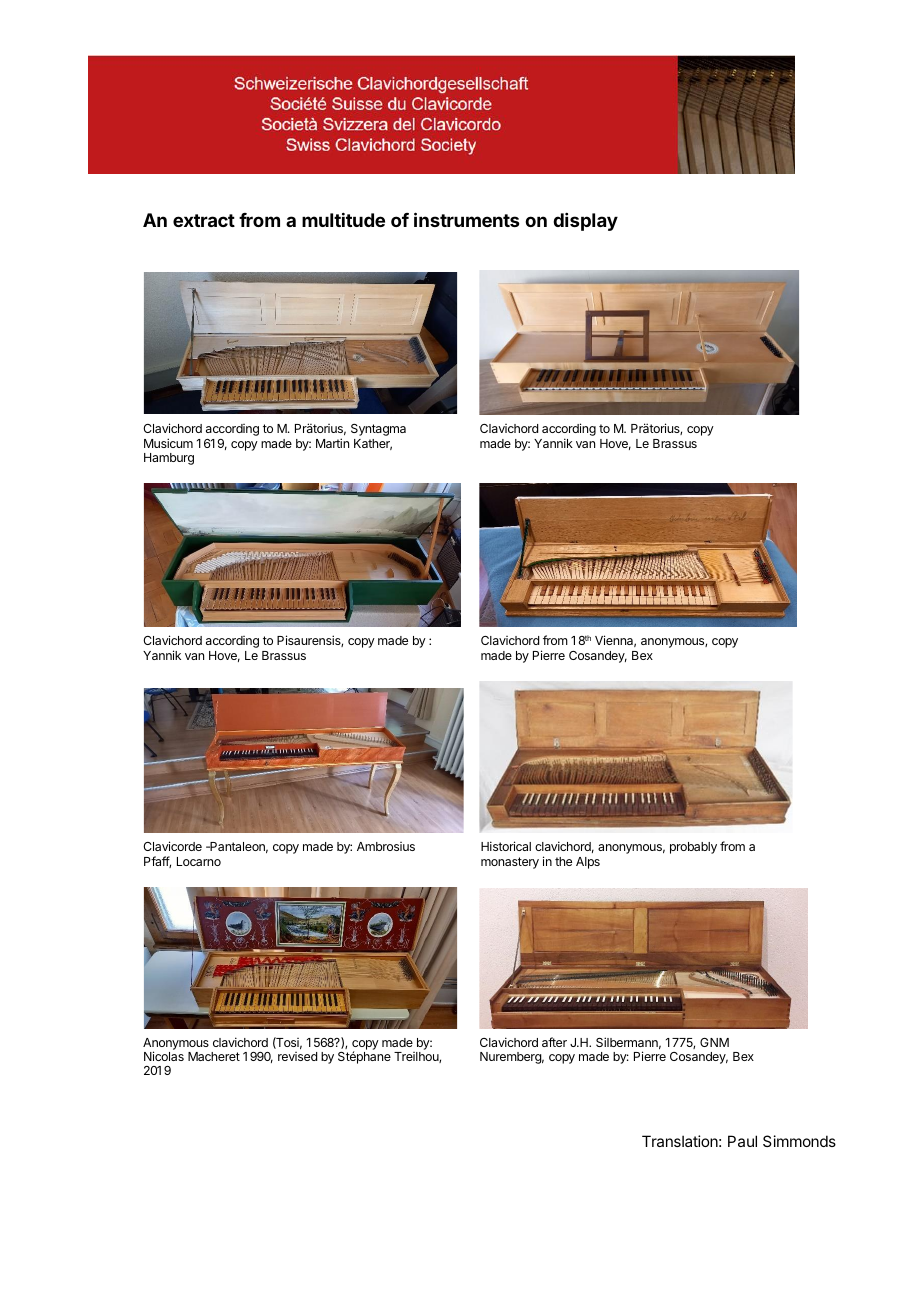 The width and height of the screenshot is (924, 1309). What do you see at coordinates (693, 848) in the screenshot?
I see `probably` at bounding box center [693, 848].
